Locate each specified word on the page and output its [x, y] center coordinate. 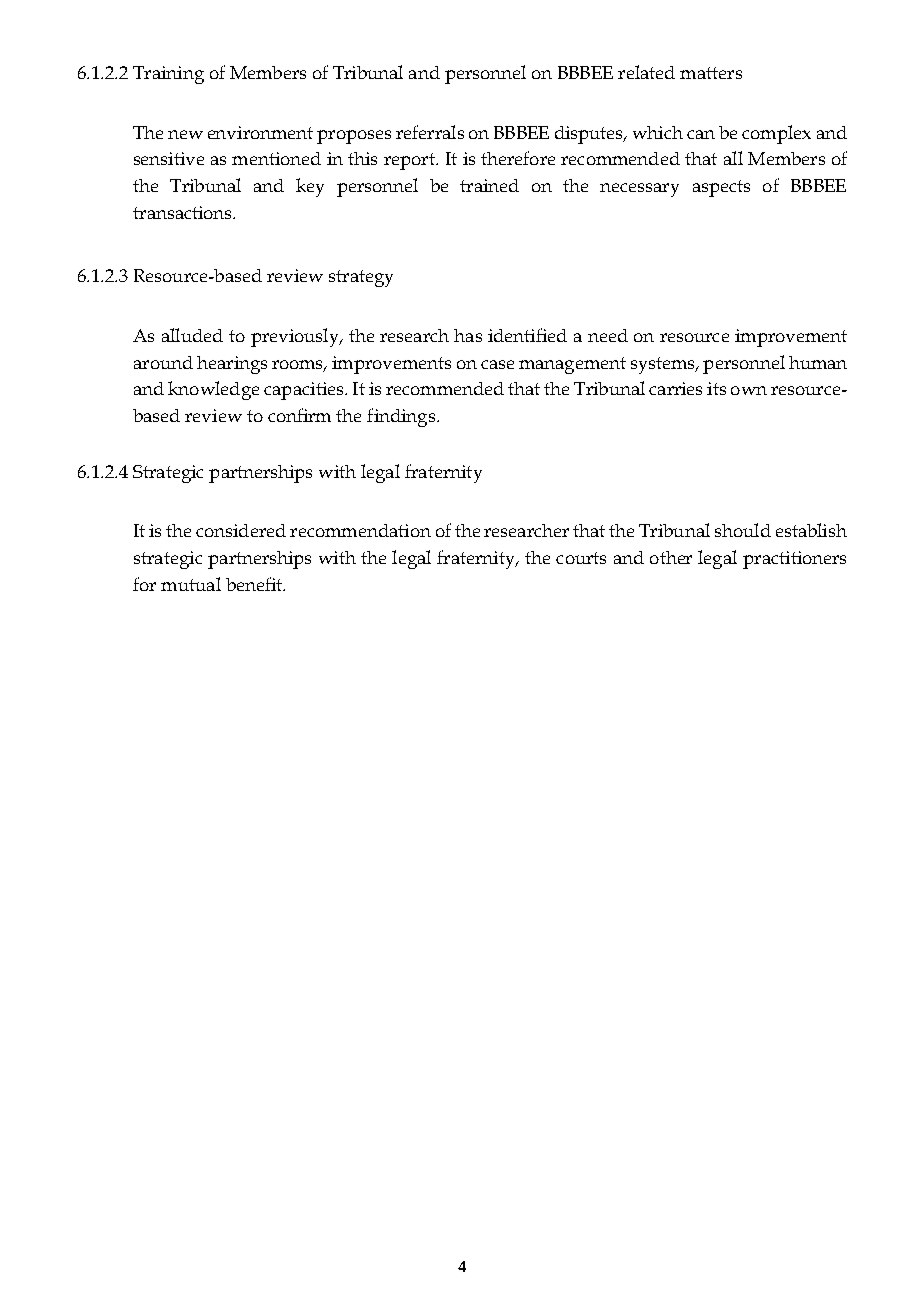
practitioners [794, 560]
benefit [255, 584]
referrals [430, 132]
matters [711, 73]
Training [168, 75]
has [468, 335]
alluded [192, 335]
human [818, 362]
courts [581, 558]
